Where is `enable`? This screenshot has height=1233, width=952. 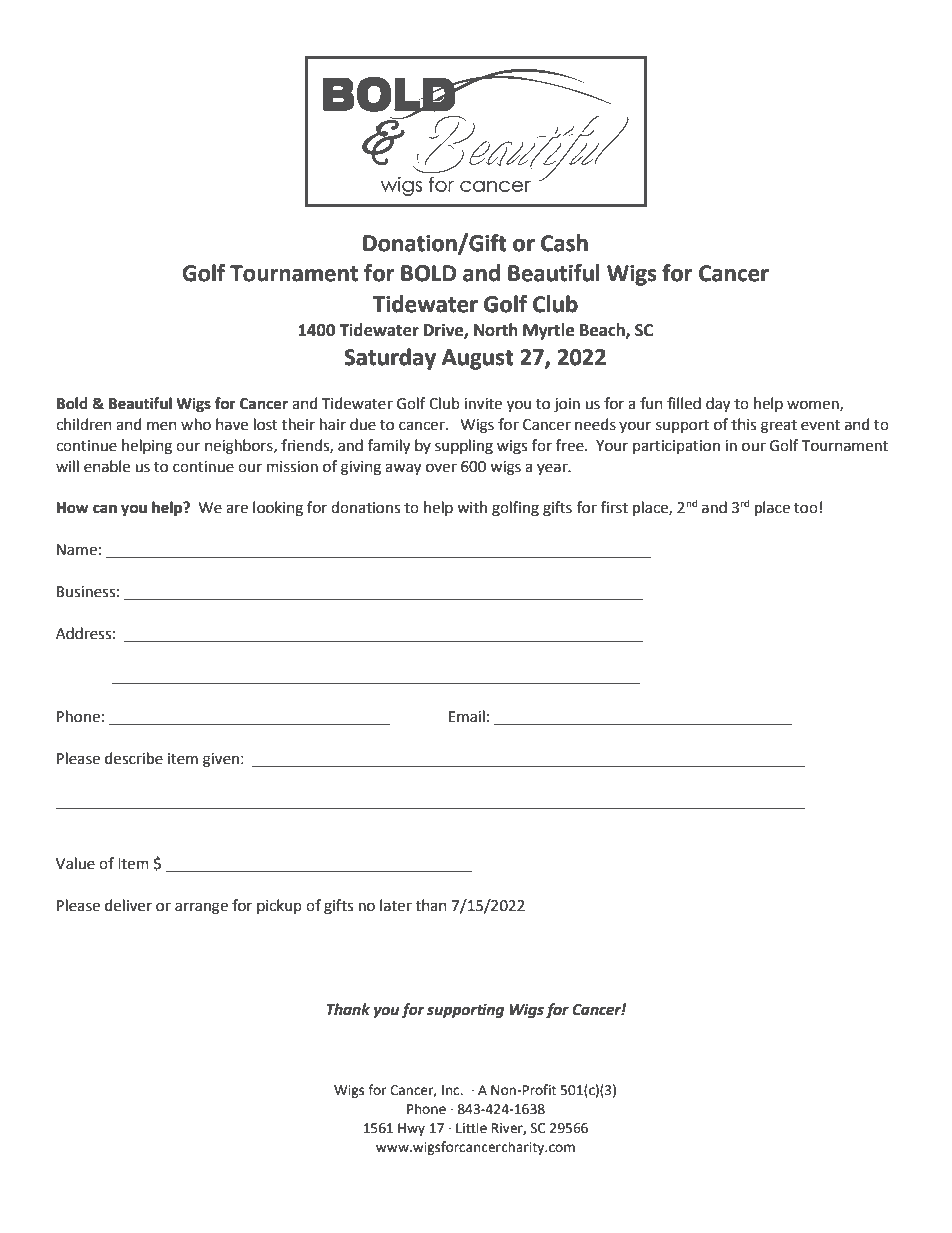 enable is located at coordinates (107, 466).
